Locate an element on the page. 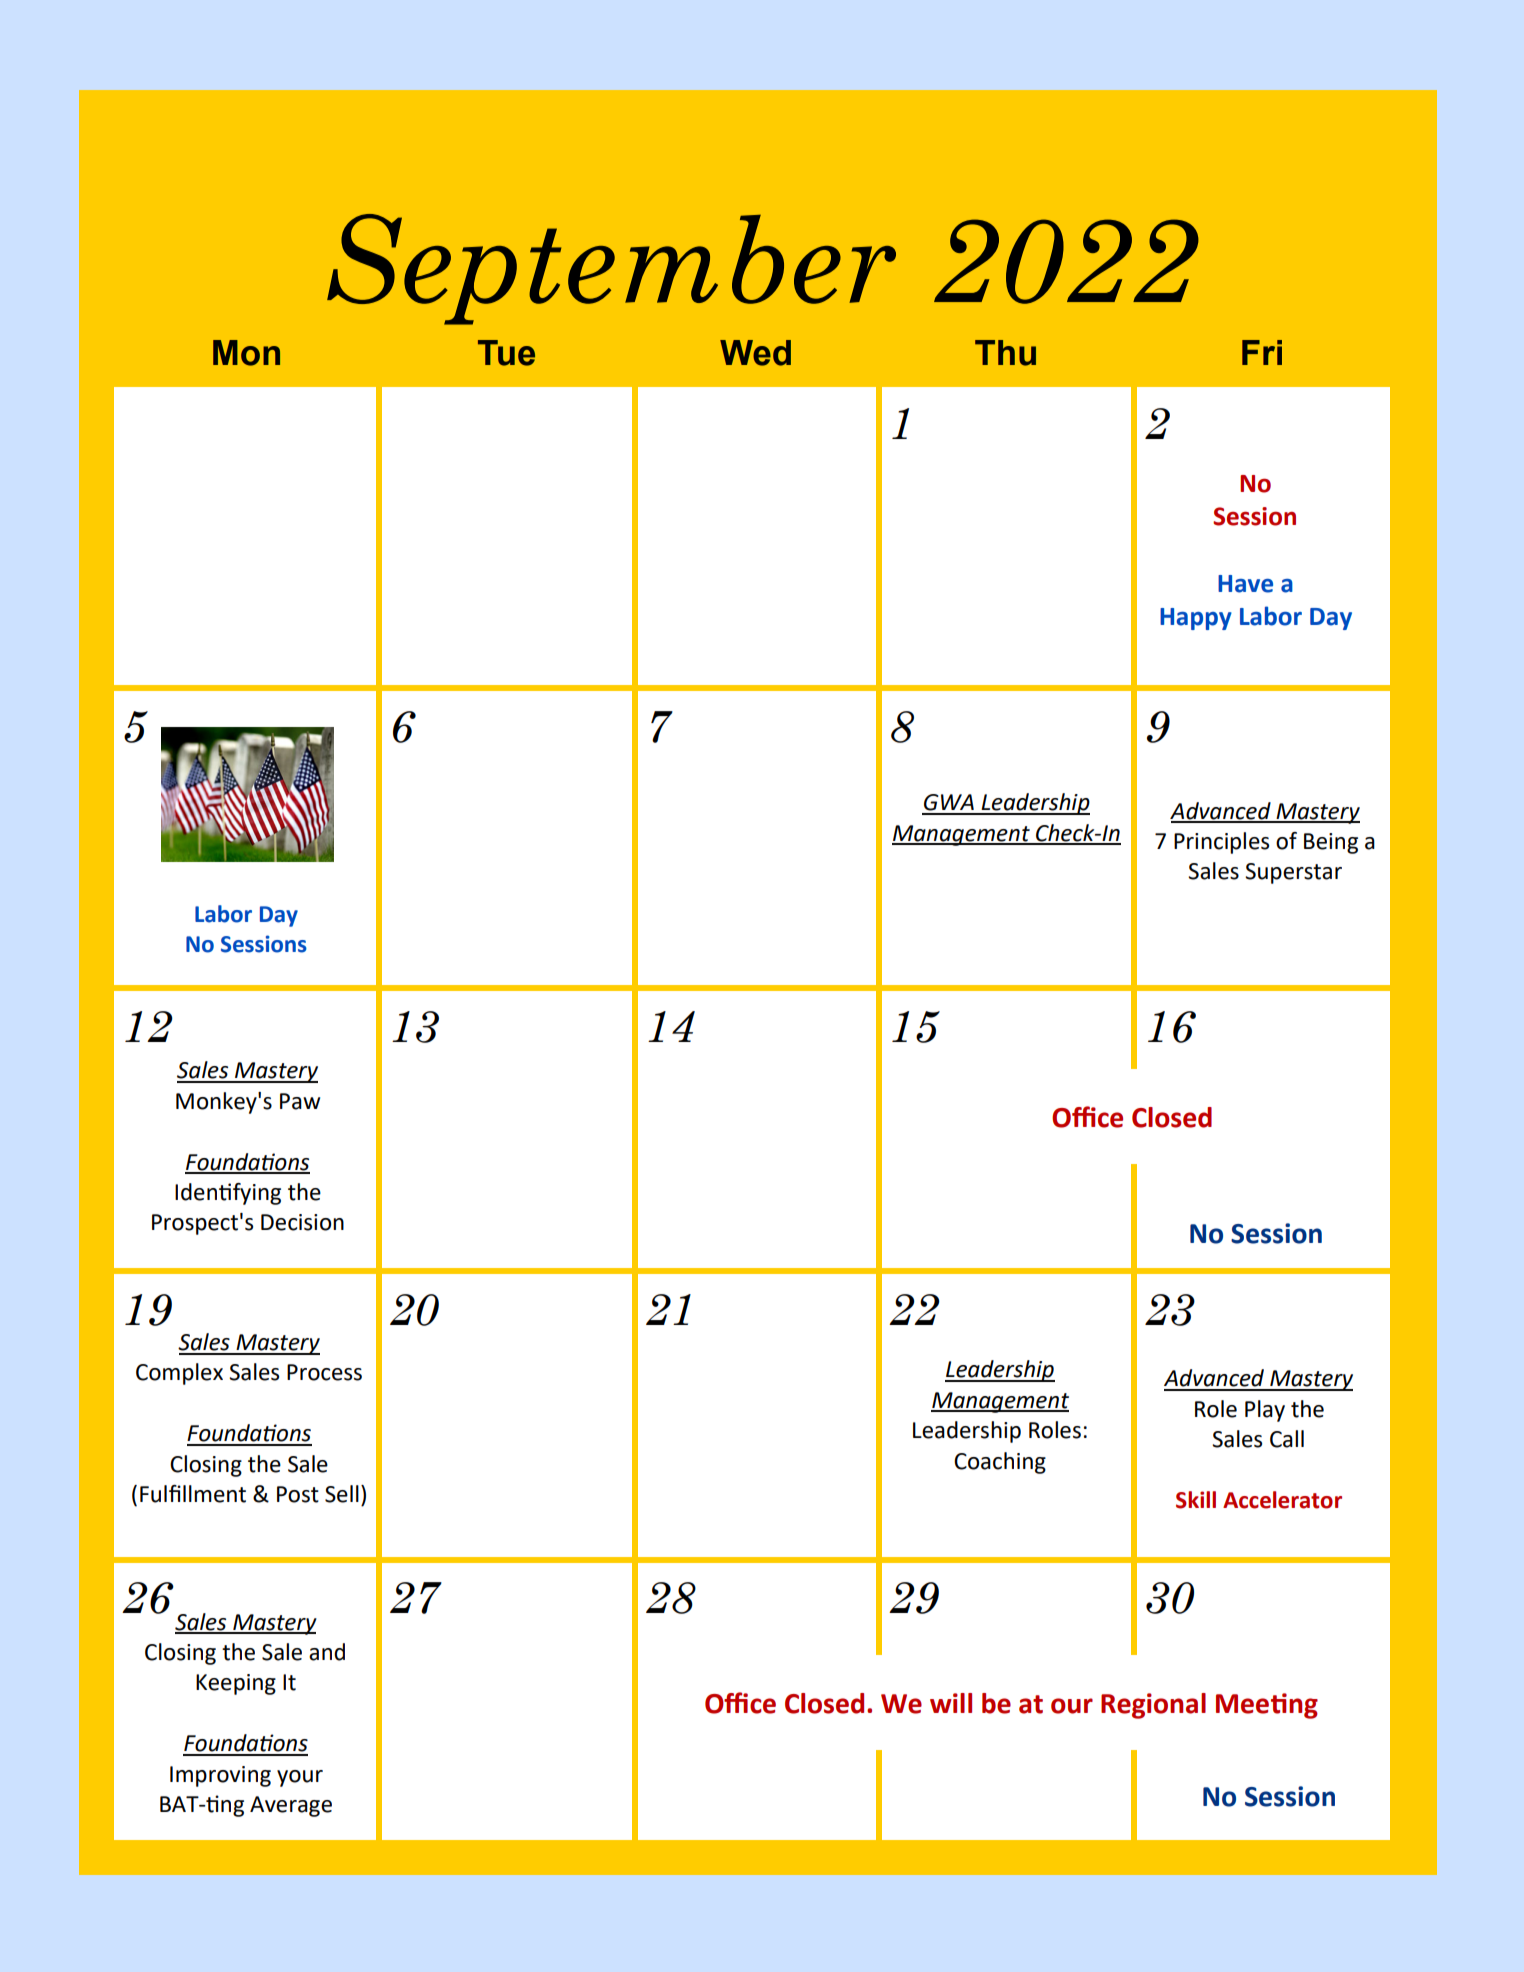 The width and height of the document is (1524, 1972). Have is located at coordinates (1245, 584).
